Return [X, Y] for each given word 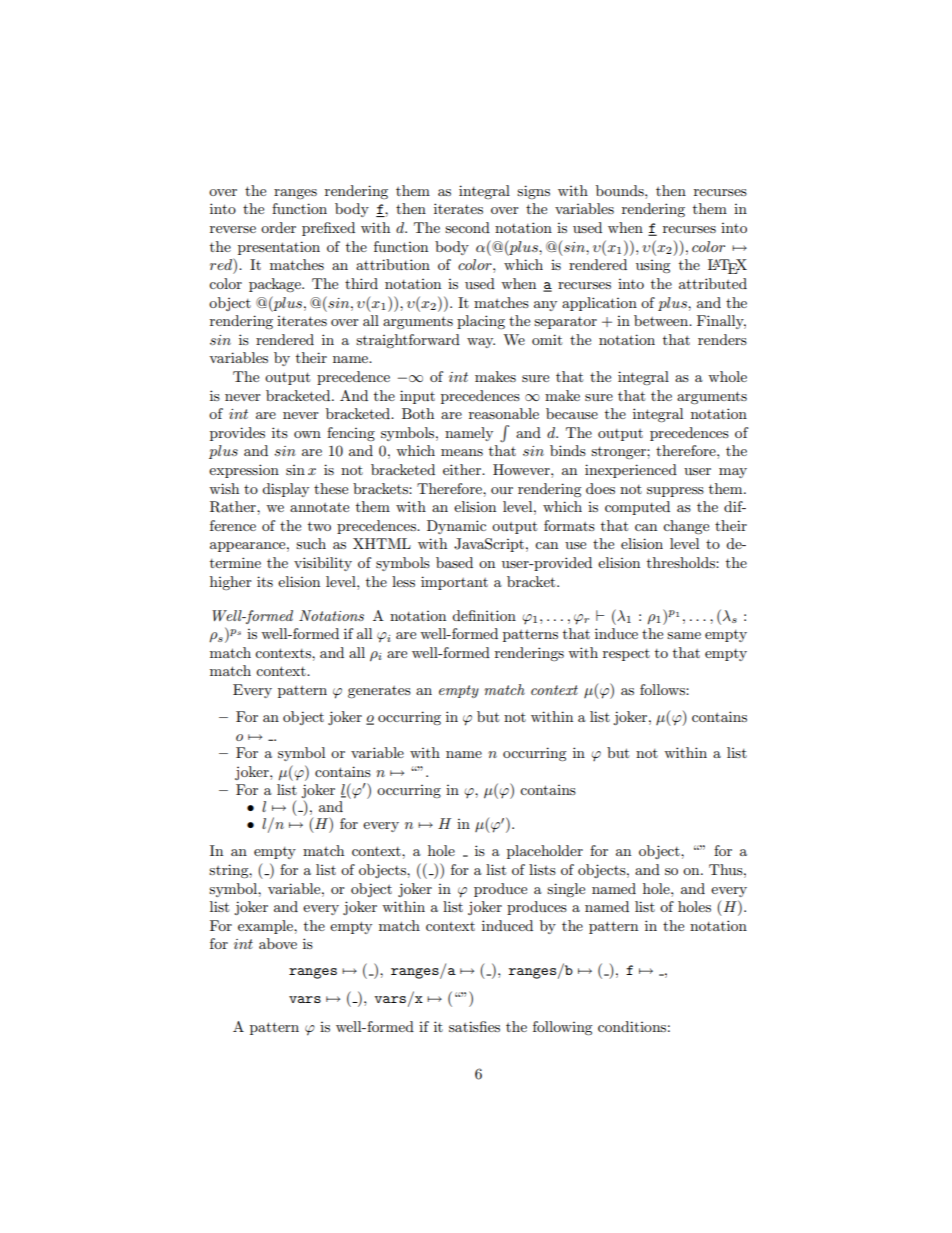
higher [231, 583]
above [278, 943]
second [467, 227]
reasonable [504, 413]
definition [484, 615]
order [278, 227]
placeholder [545, 852]
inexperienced [631, 471]
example [266, 927]
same [684, 635]
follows [663, 689]
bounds [621, 190]
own [307, 434]
